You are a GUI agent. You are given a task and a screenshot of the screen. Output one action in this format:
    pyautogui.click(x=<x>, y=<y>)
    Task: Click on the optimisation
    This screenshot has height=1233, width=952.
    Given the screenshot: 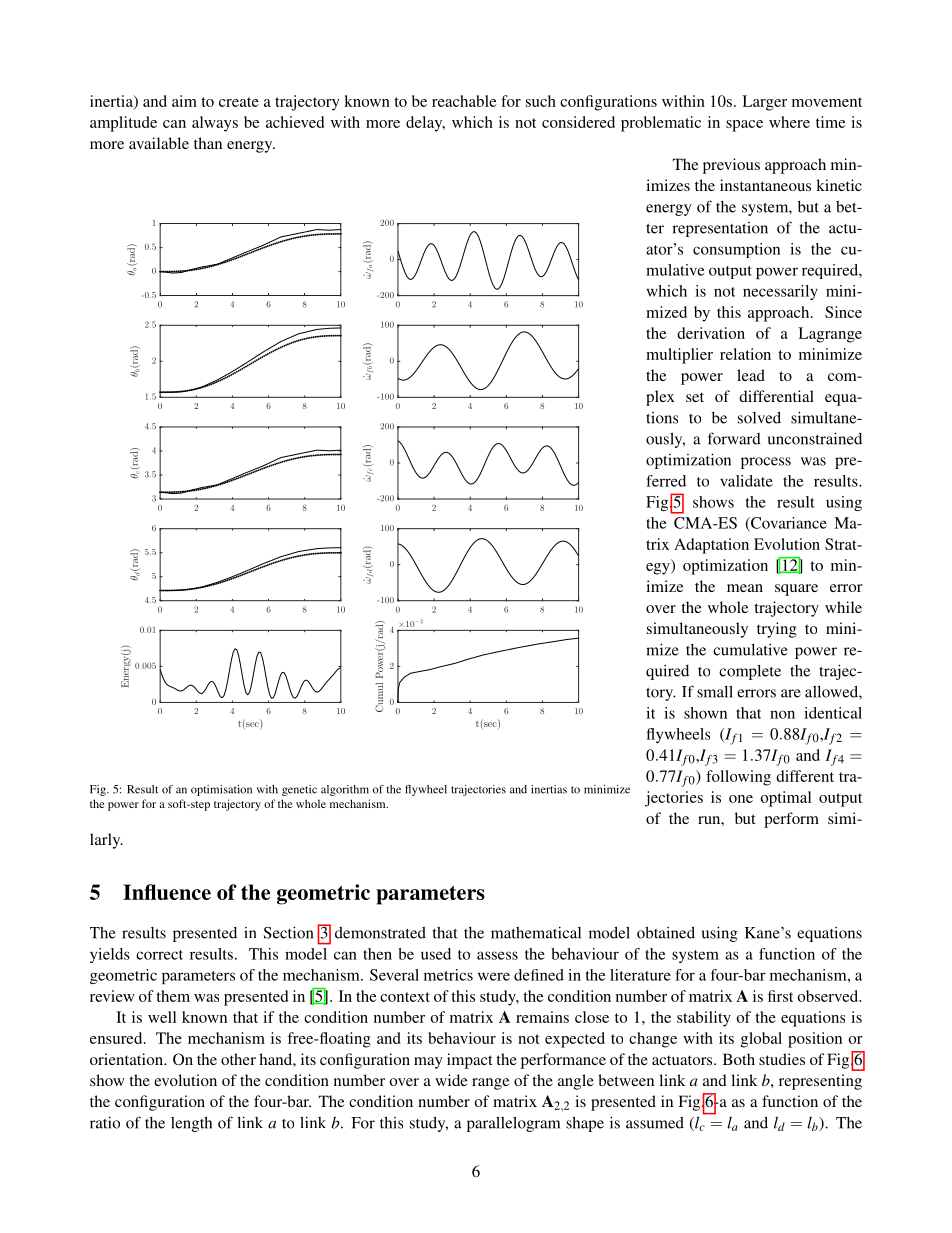 What is the action you would take?
    pyautogui.click(x=221, y=790)
